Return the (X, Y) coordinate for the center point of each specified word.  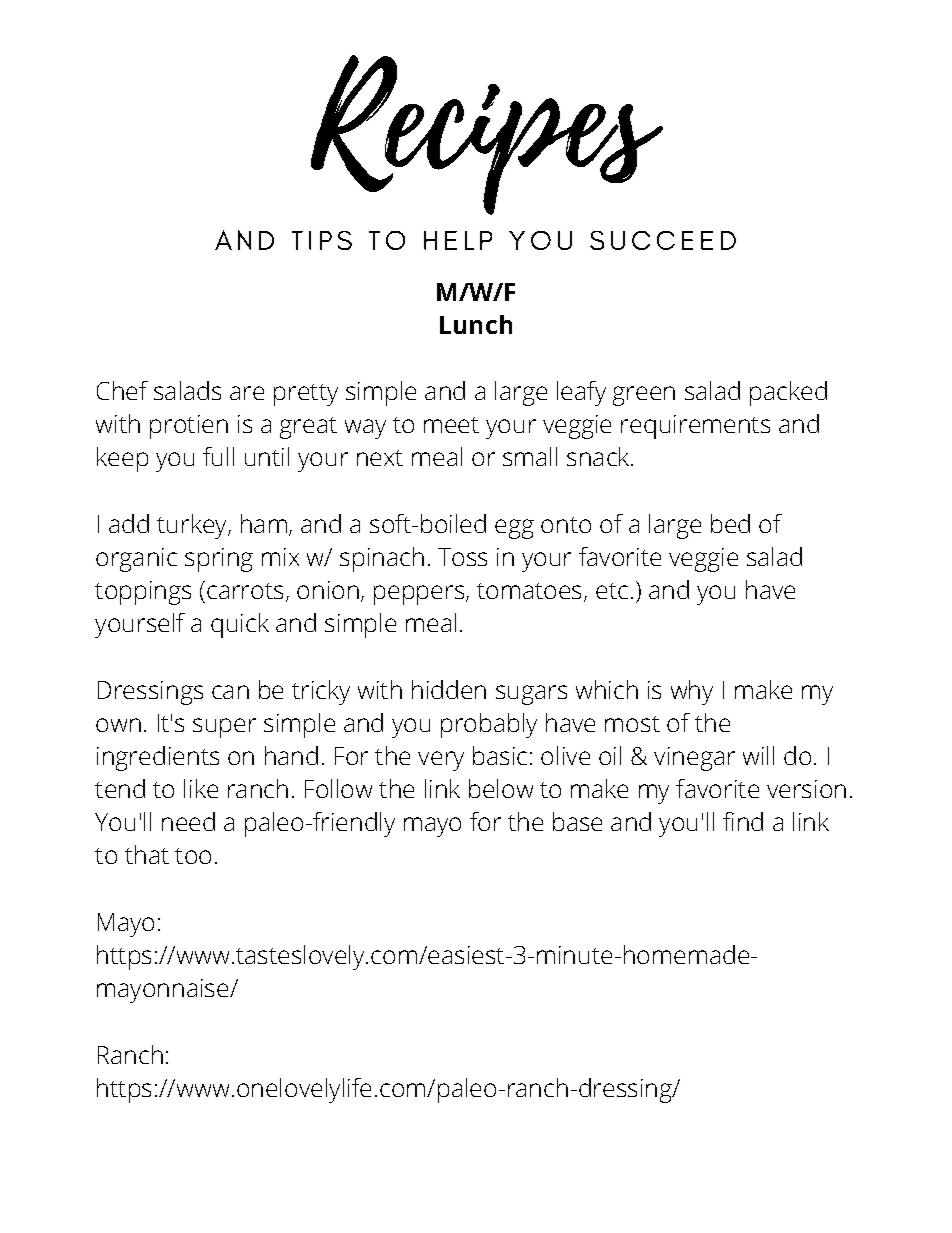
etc (612, 591)
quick (240, 625)
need (188, 821)
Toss (462, 557)
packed (788, 393)
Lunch (476, 324)
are (247, 393)
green (644, 396)
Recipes (487, 135)
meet (451, 425)
